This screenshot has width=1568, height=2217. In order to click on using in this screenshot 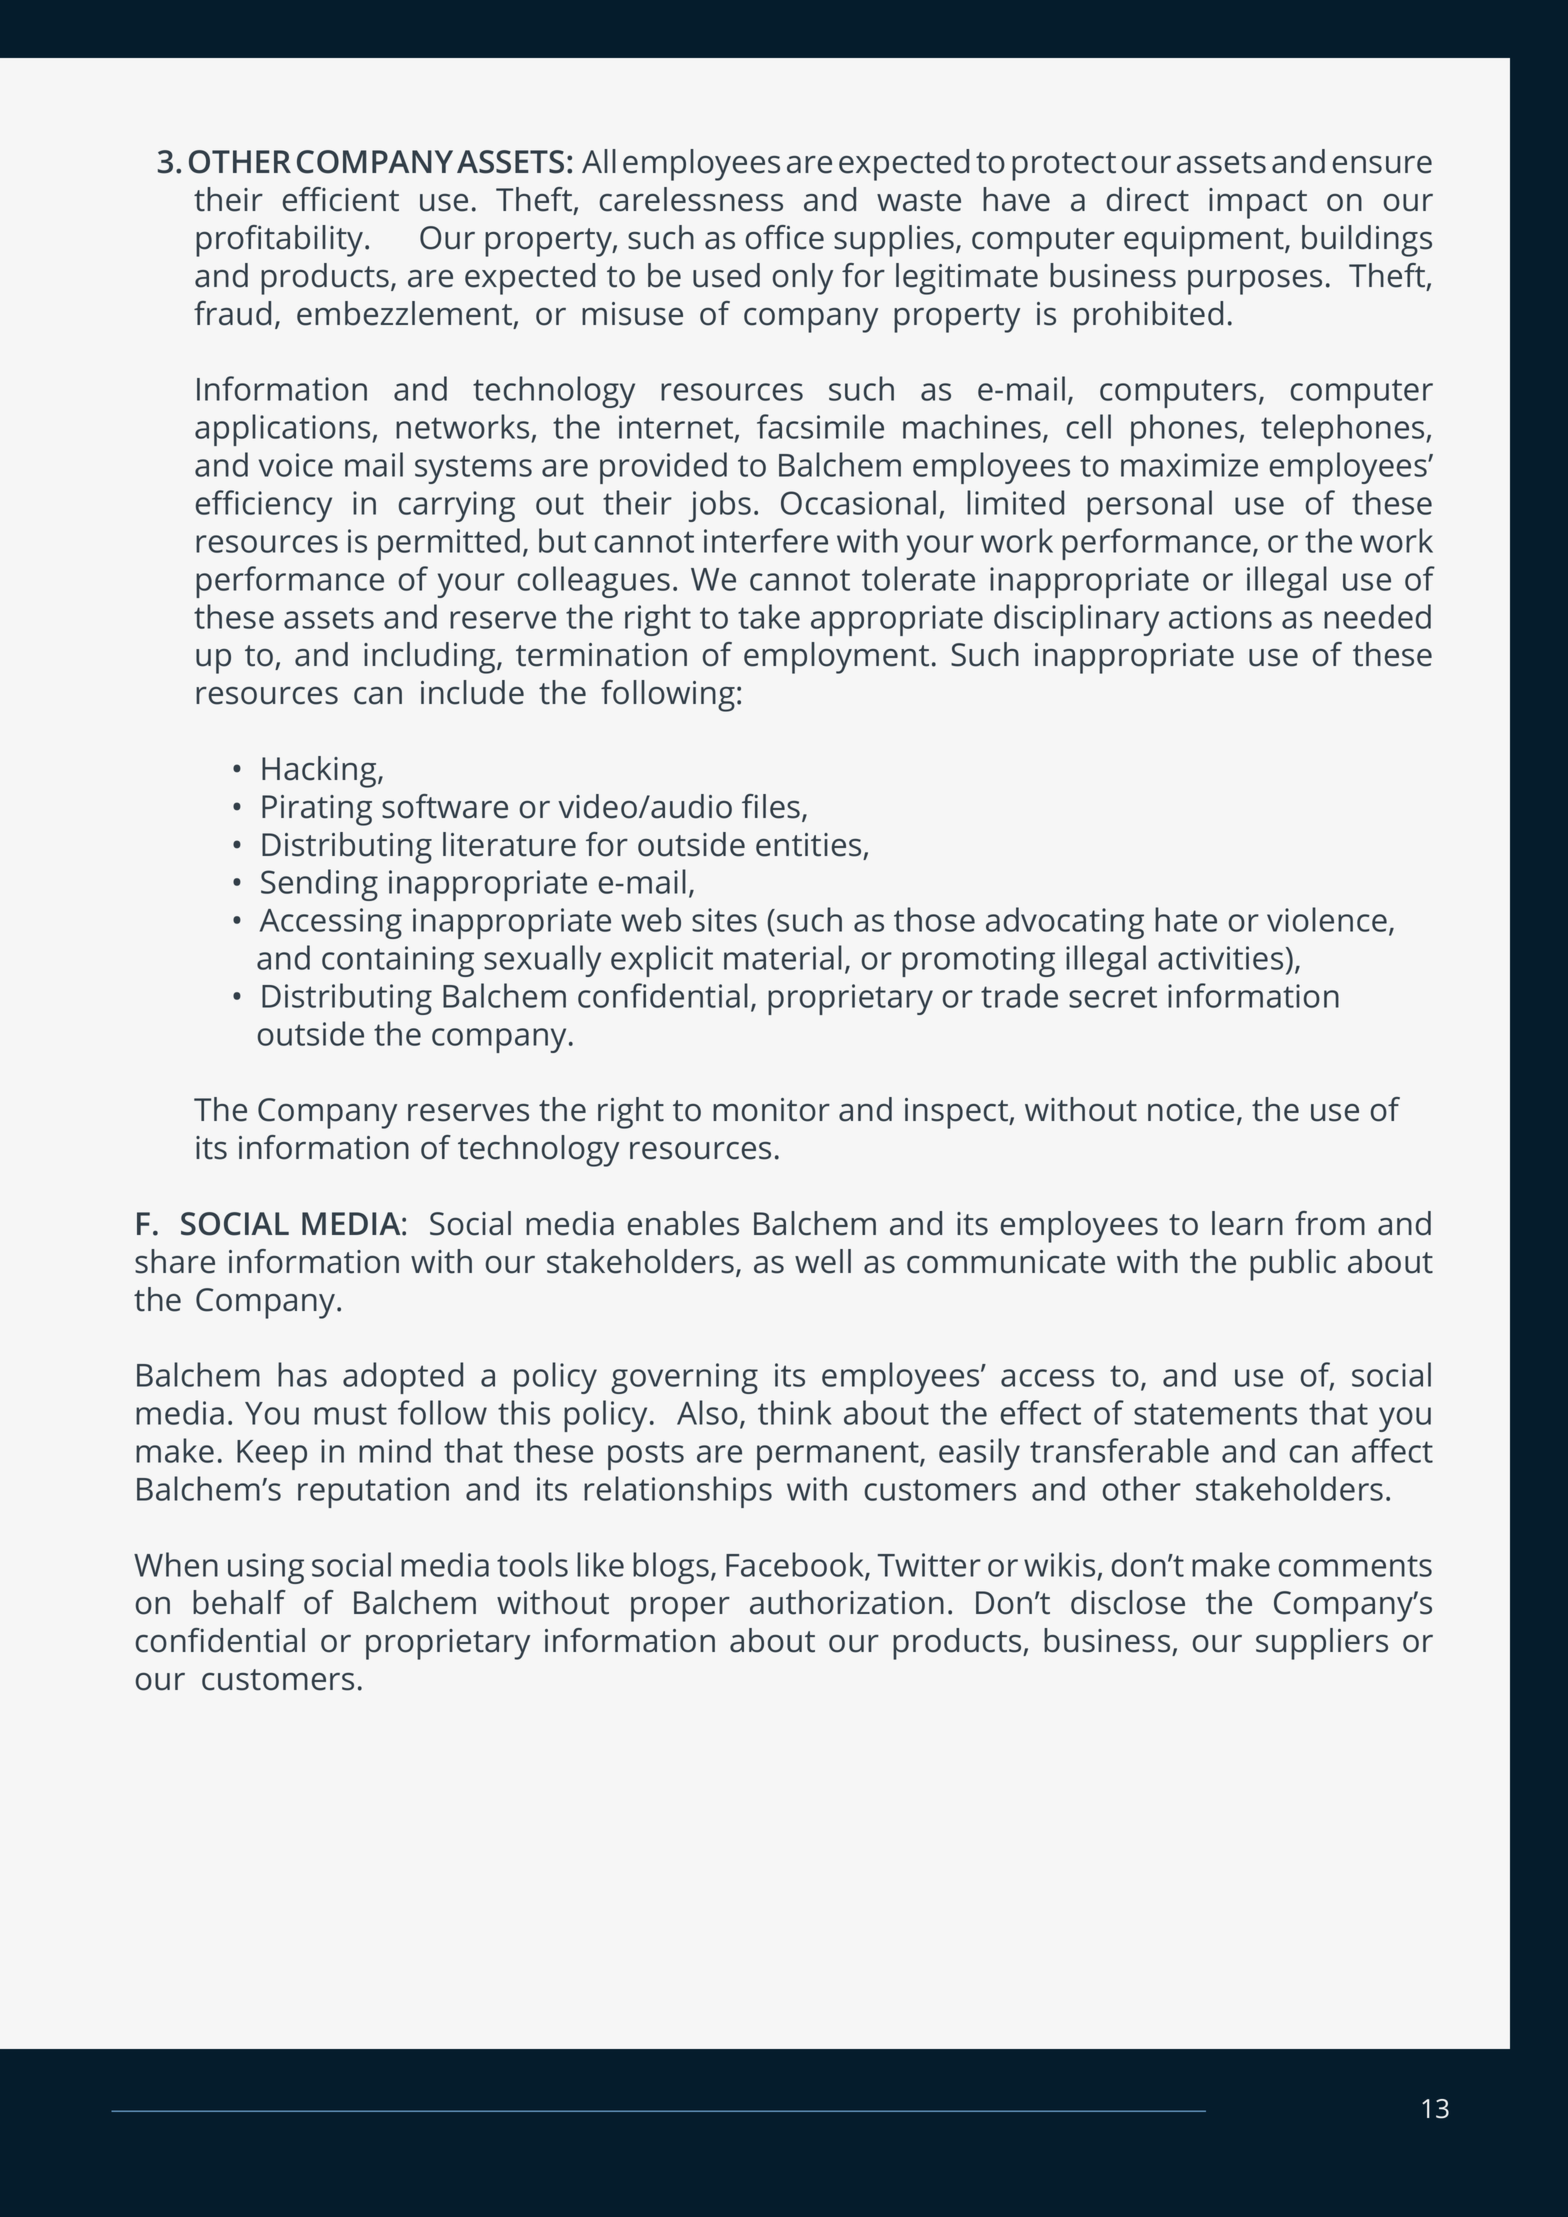, I will do `click(266, 1568)`.
